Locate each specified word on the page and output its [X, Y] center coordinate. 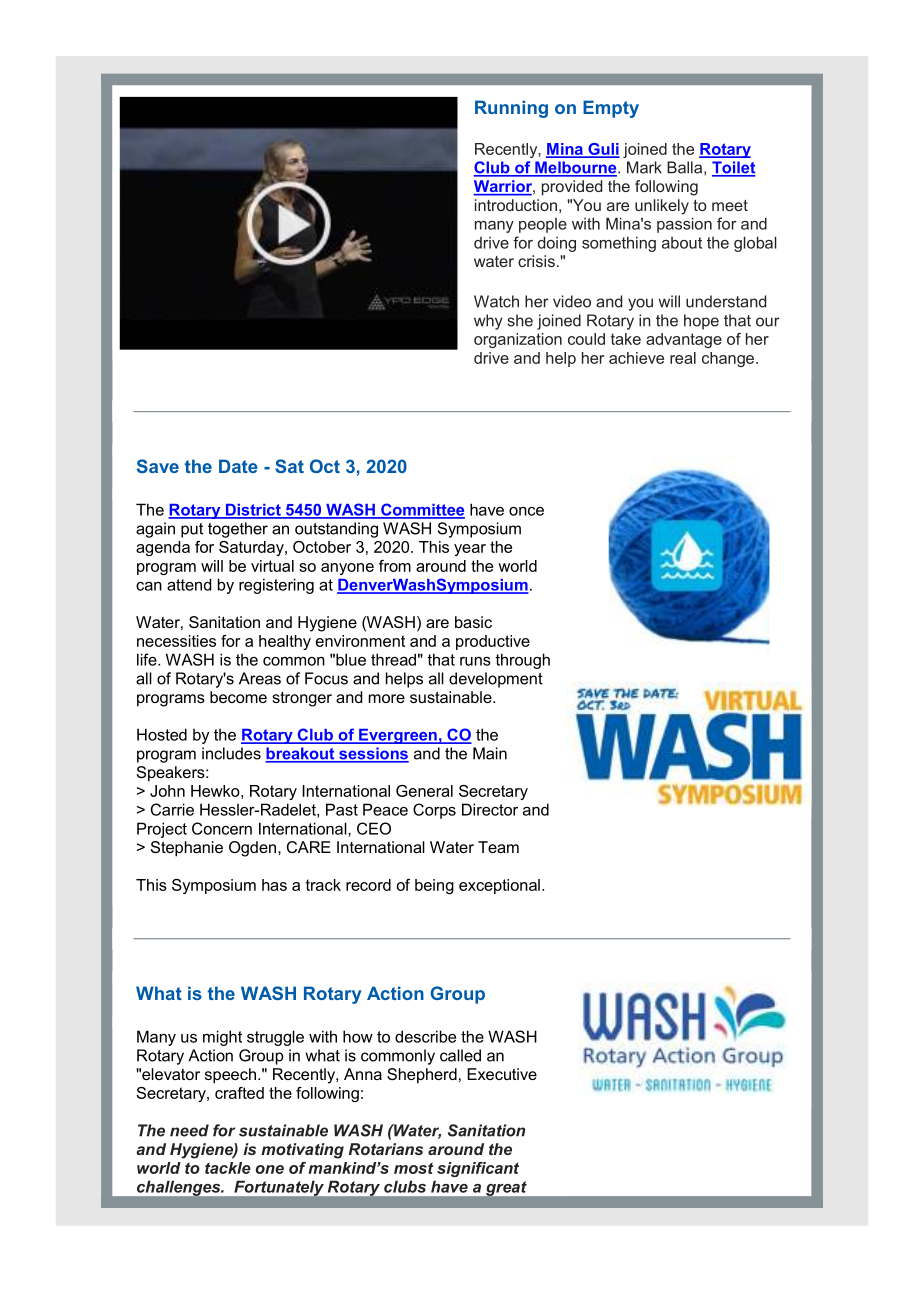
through [522, 661]
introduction [516, 205]
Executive [502, 1074]
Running [511, 109]
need [189, 1130]
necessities [176, 641]
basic [473, 622]
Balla [686, 168]
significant [478, 1169]
